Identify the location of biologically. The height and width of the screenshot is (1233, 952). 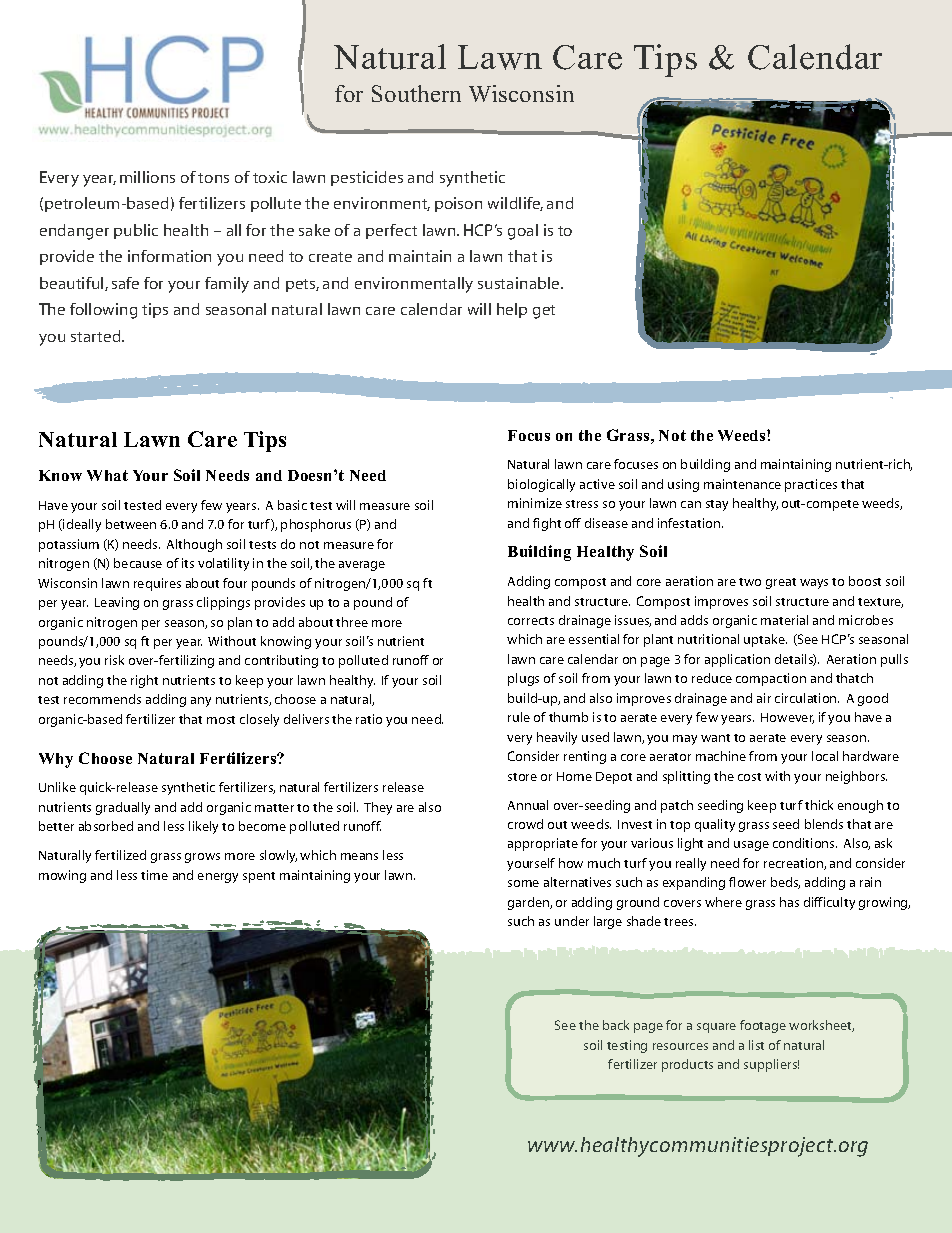
(541, 485).
